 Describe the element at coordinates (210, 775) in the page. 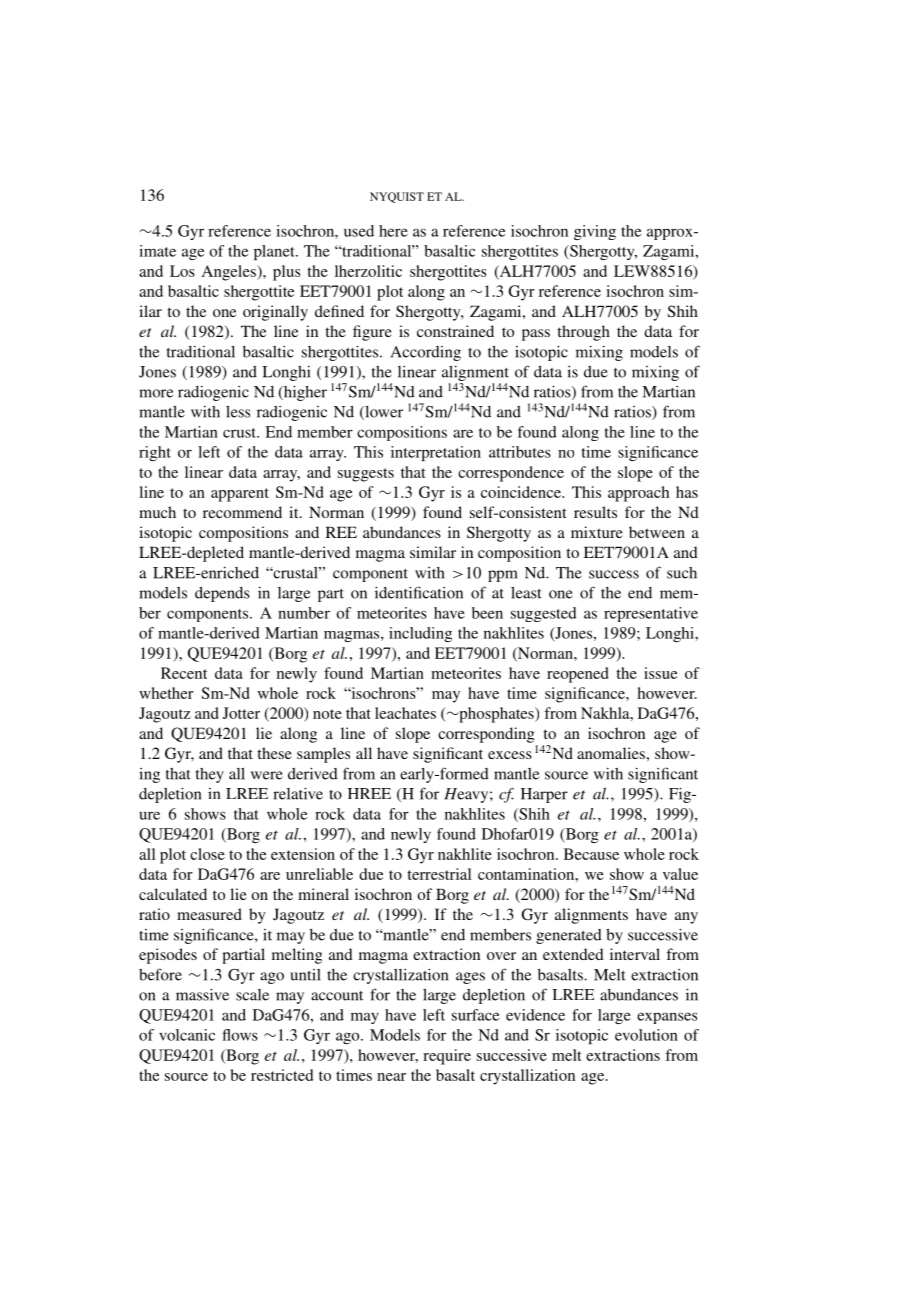

I see `they` at that location.
